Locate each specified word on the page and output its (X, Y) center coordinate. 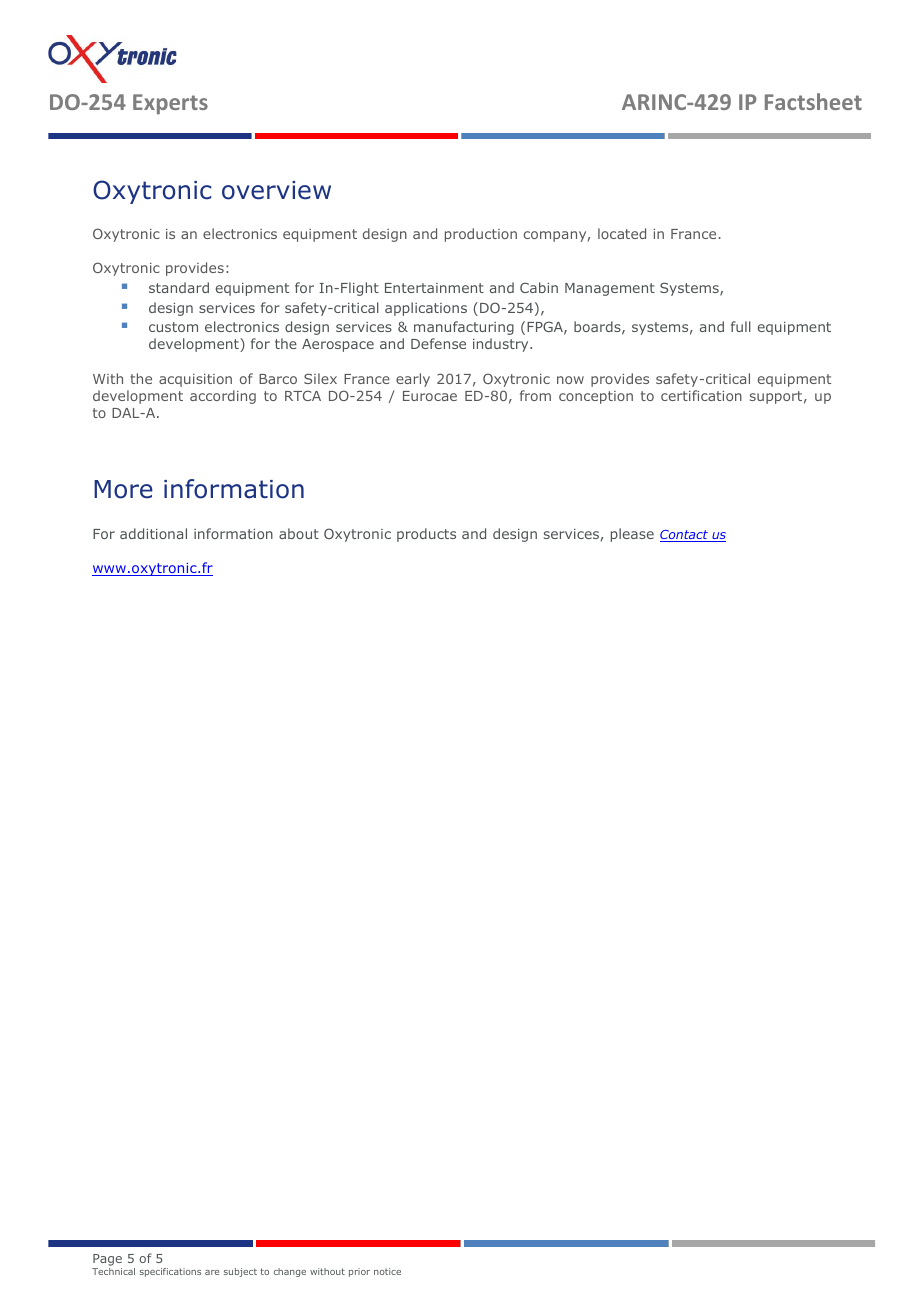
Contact (685, 536)
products (426, 535)
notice (387, 1271)
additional (153, 533)
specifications (170, 1272)
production (481, 235)
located (622, 233)
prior (359, 1272)
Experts (170, 104)
